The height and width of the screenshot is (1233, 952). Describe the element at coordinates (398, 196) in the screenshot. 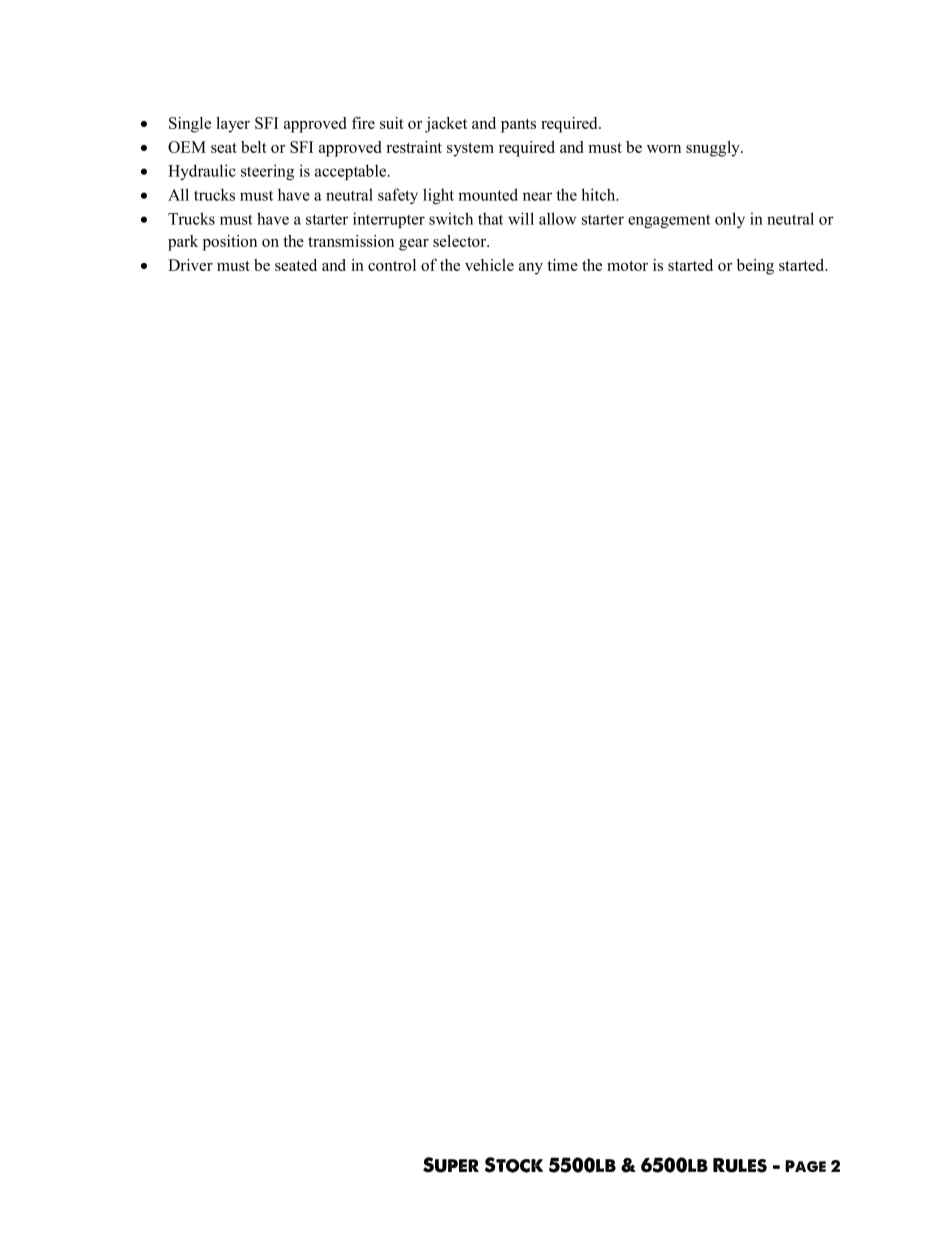

I see `safety` at that location.
